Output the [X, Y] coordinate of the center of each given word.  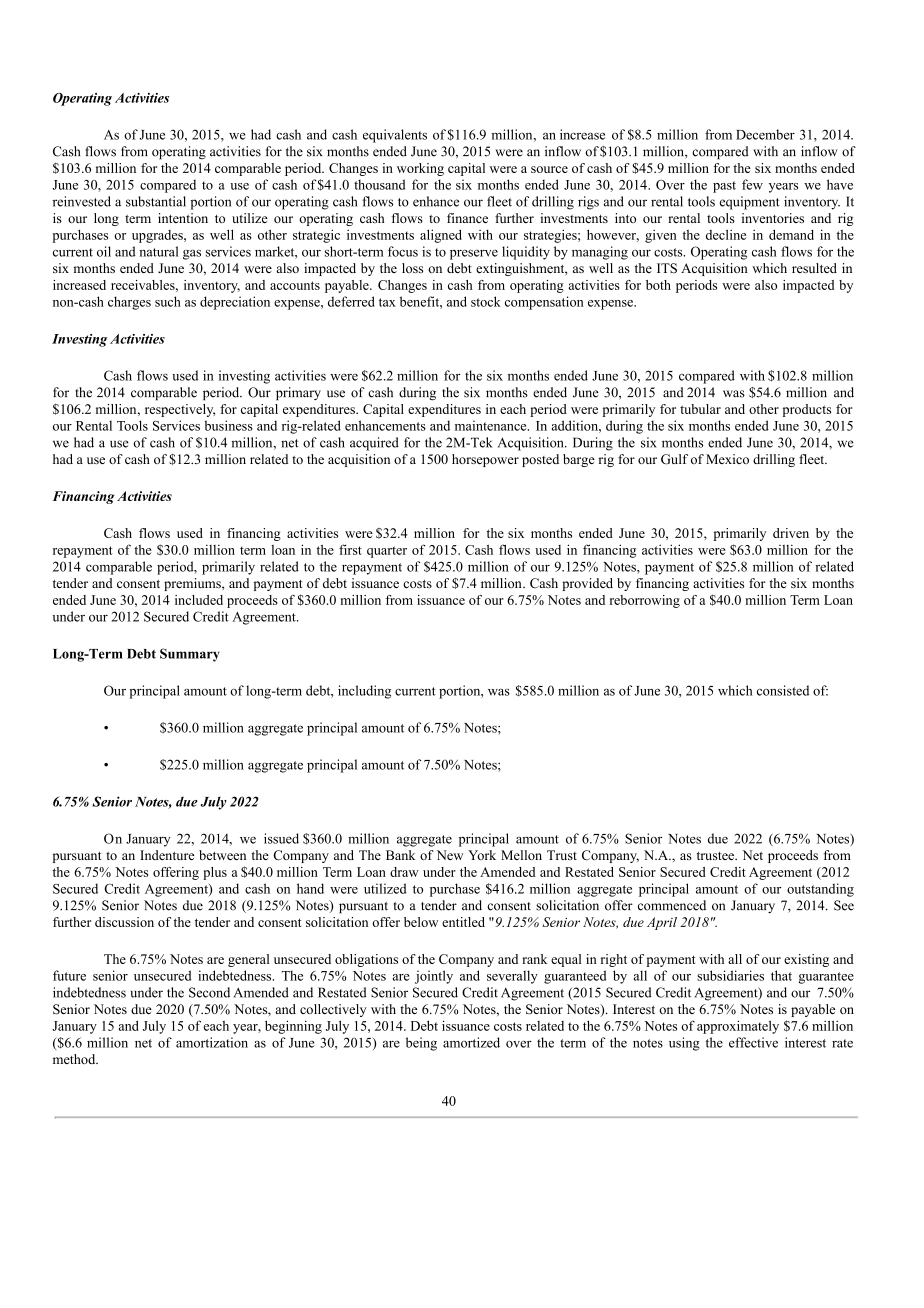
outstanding [820, 890]
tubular [700, 409]
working [420, 169]
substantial [156, 201]
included [199, 600]
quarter [387, 552]
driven [791, 533]
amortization [212, 1042]
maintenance [492, 425]
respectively [180, 410]
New [450, 855]
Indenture [167, 855]
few [752, 184]
